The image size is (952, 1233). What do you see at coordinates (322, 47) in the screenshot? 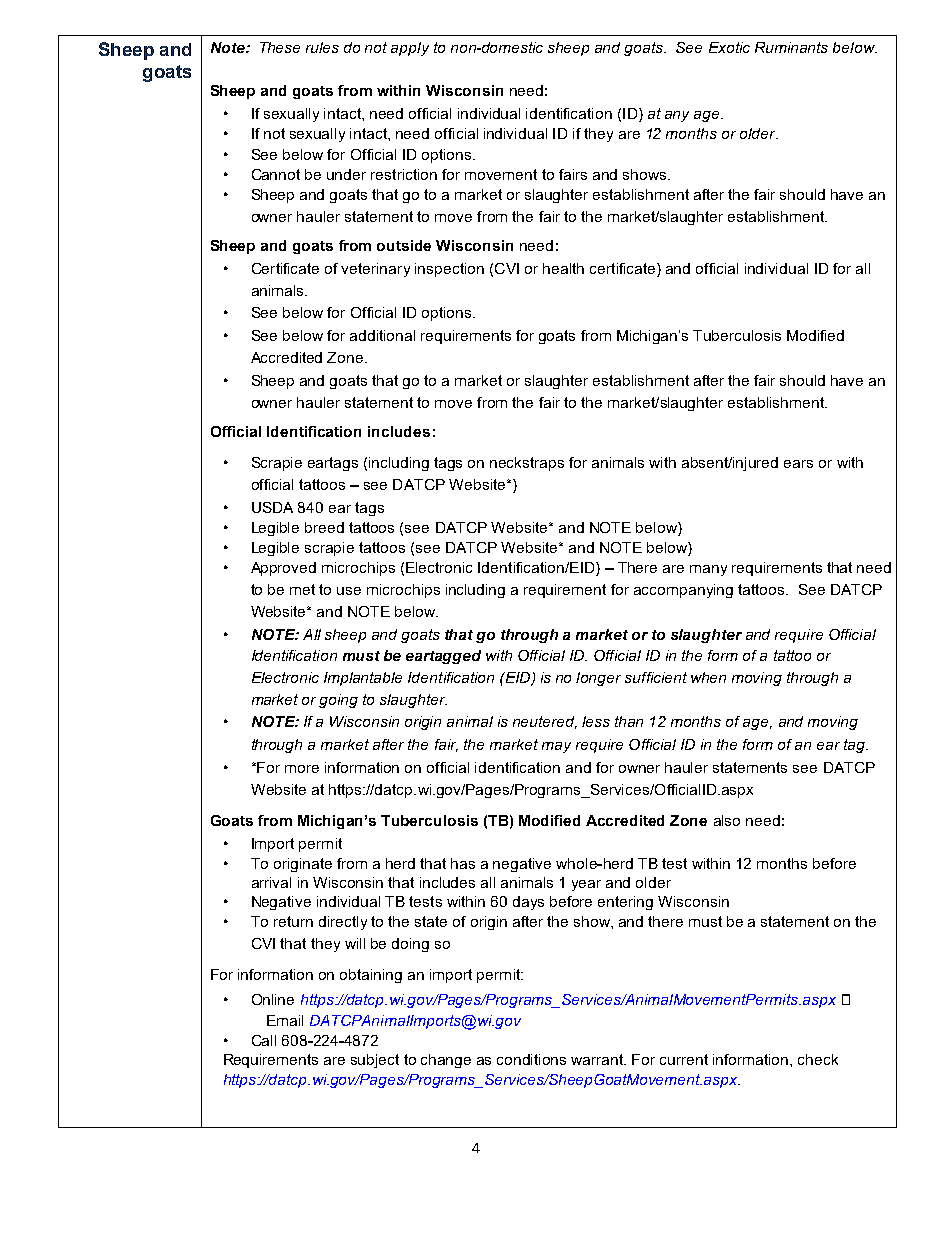
I see `rules` at bounding box center [322, 47].
